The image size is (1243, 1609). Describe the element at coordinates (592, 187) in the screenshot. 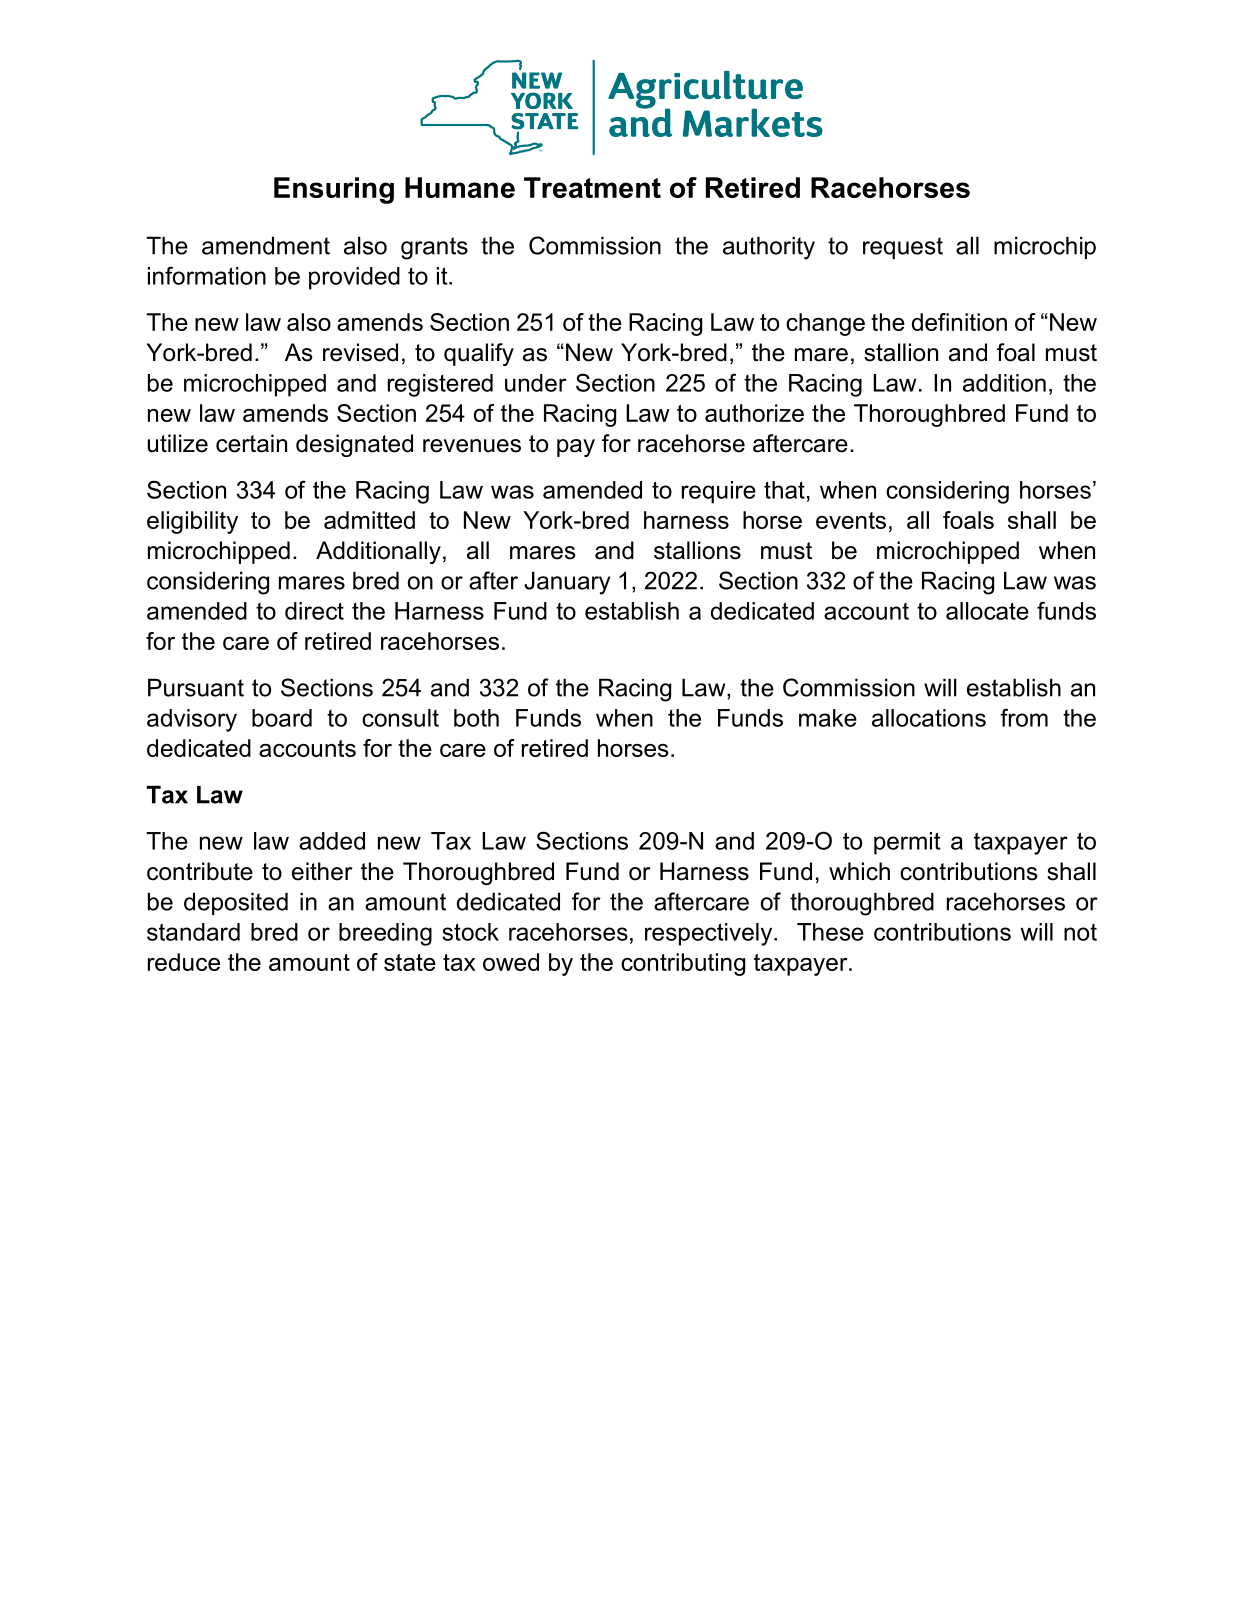

I see `Treatment` at that location.
